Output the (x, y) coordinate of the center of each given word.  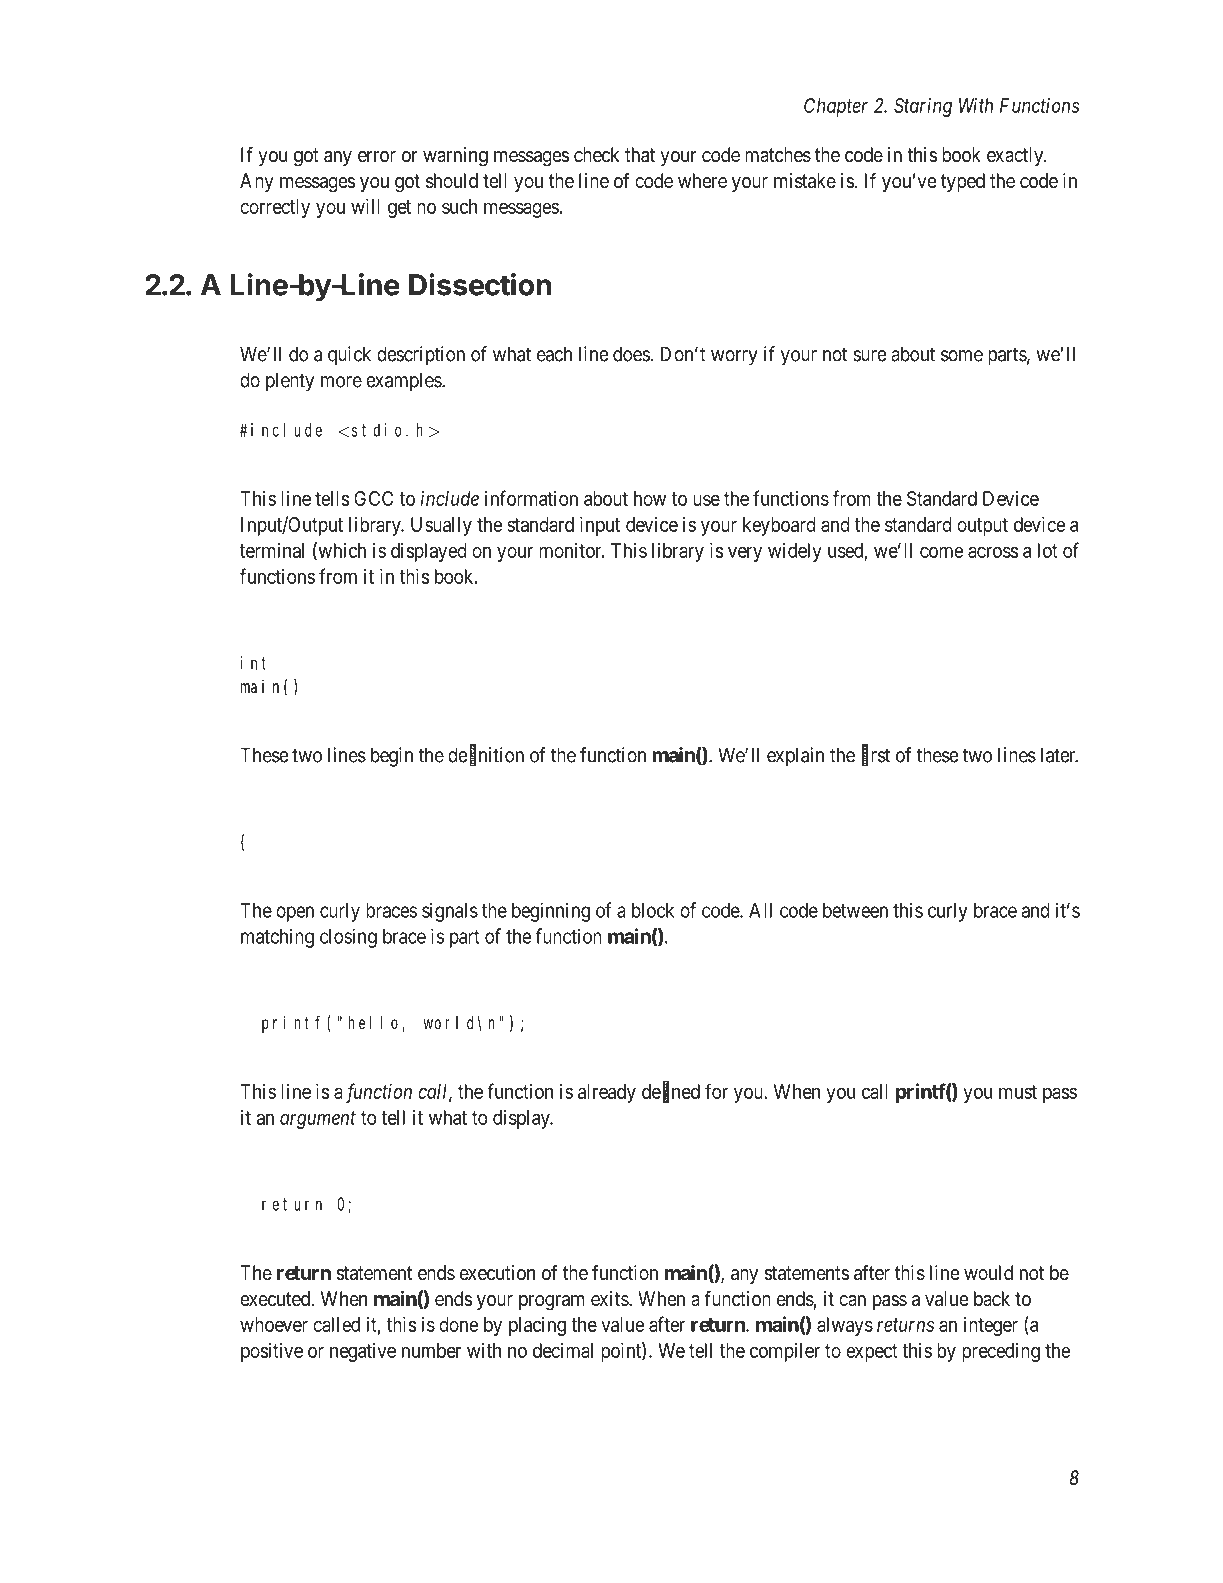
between (855, 910)
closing (348, 938)
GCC (373, 498)
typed (963, 182)
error (377, 156)
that (640, 155)
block (653, 910)
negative (363, 1352)
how (650, 498)
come (942, 552)
